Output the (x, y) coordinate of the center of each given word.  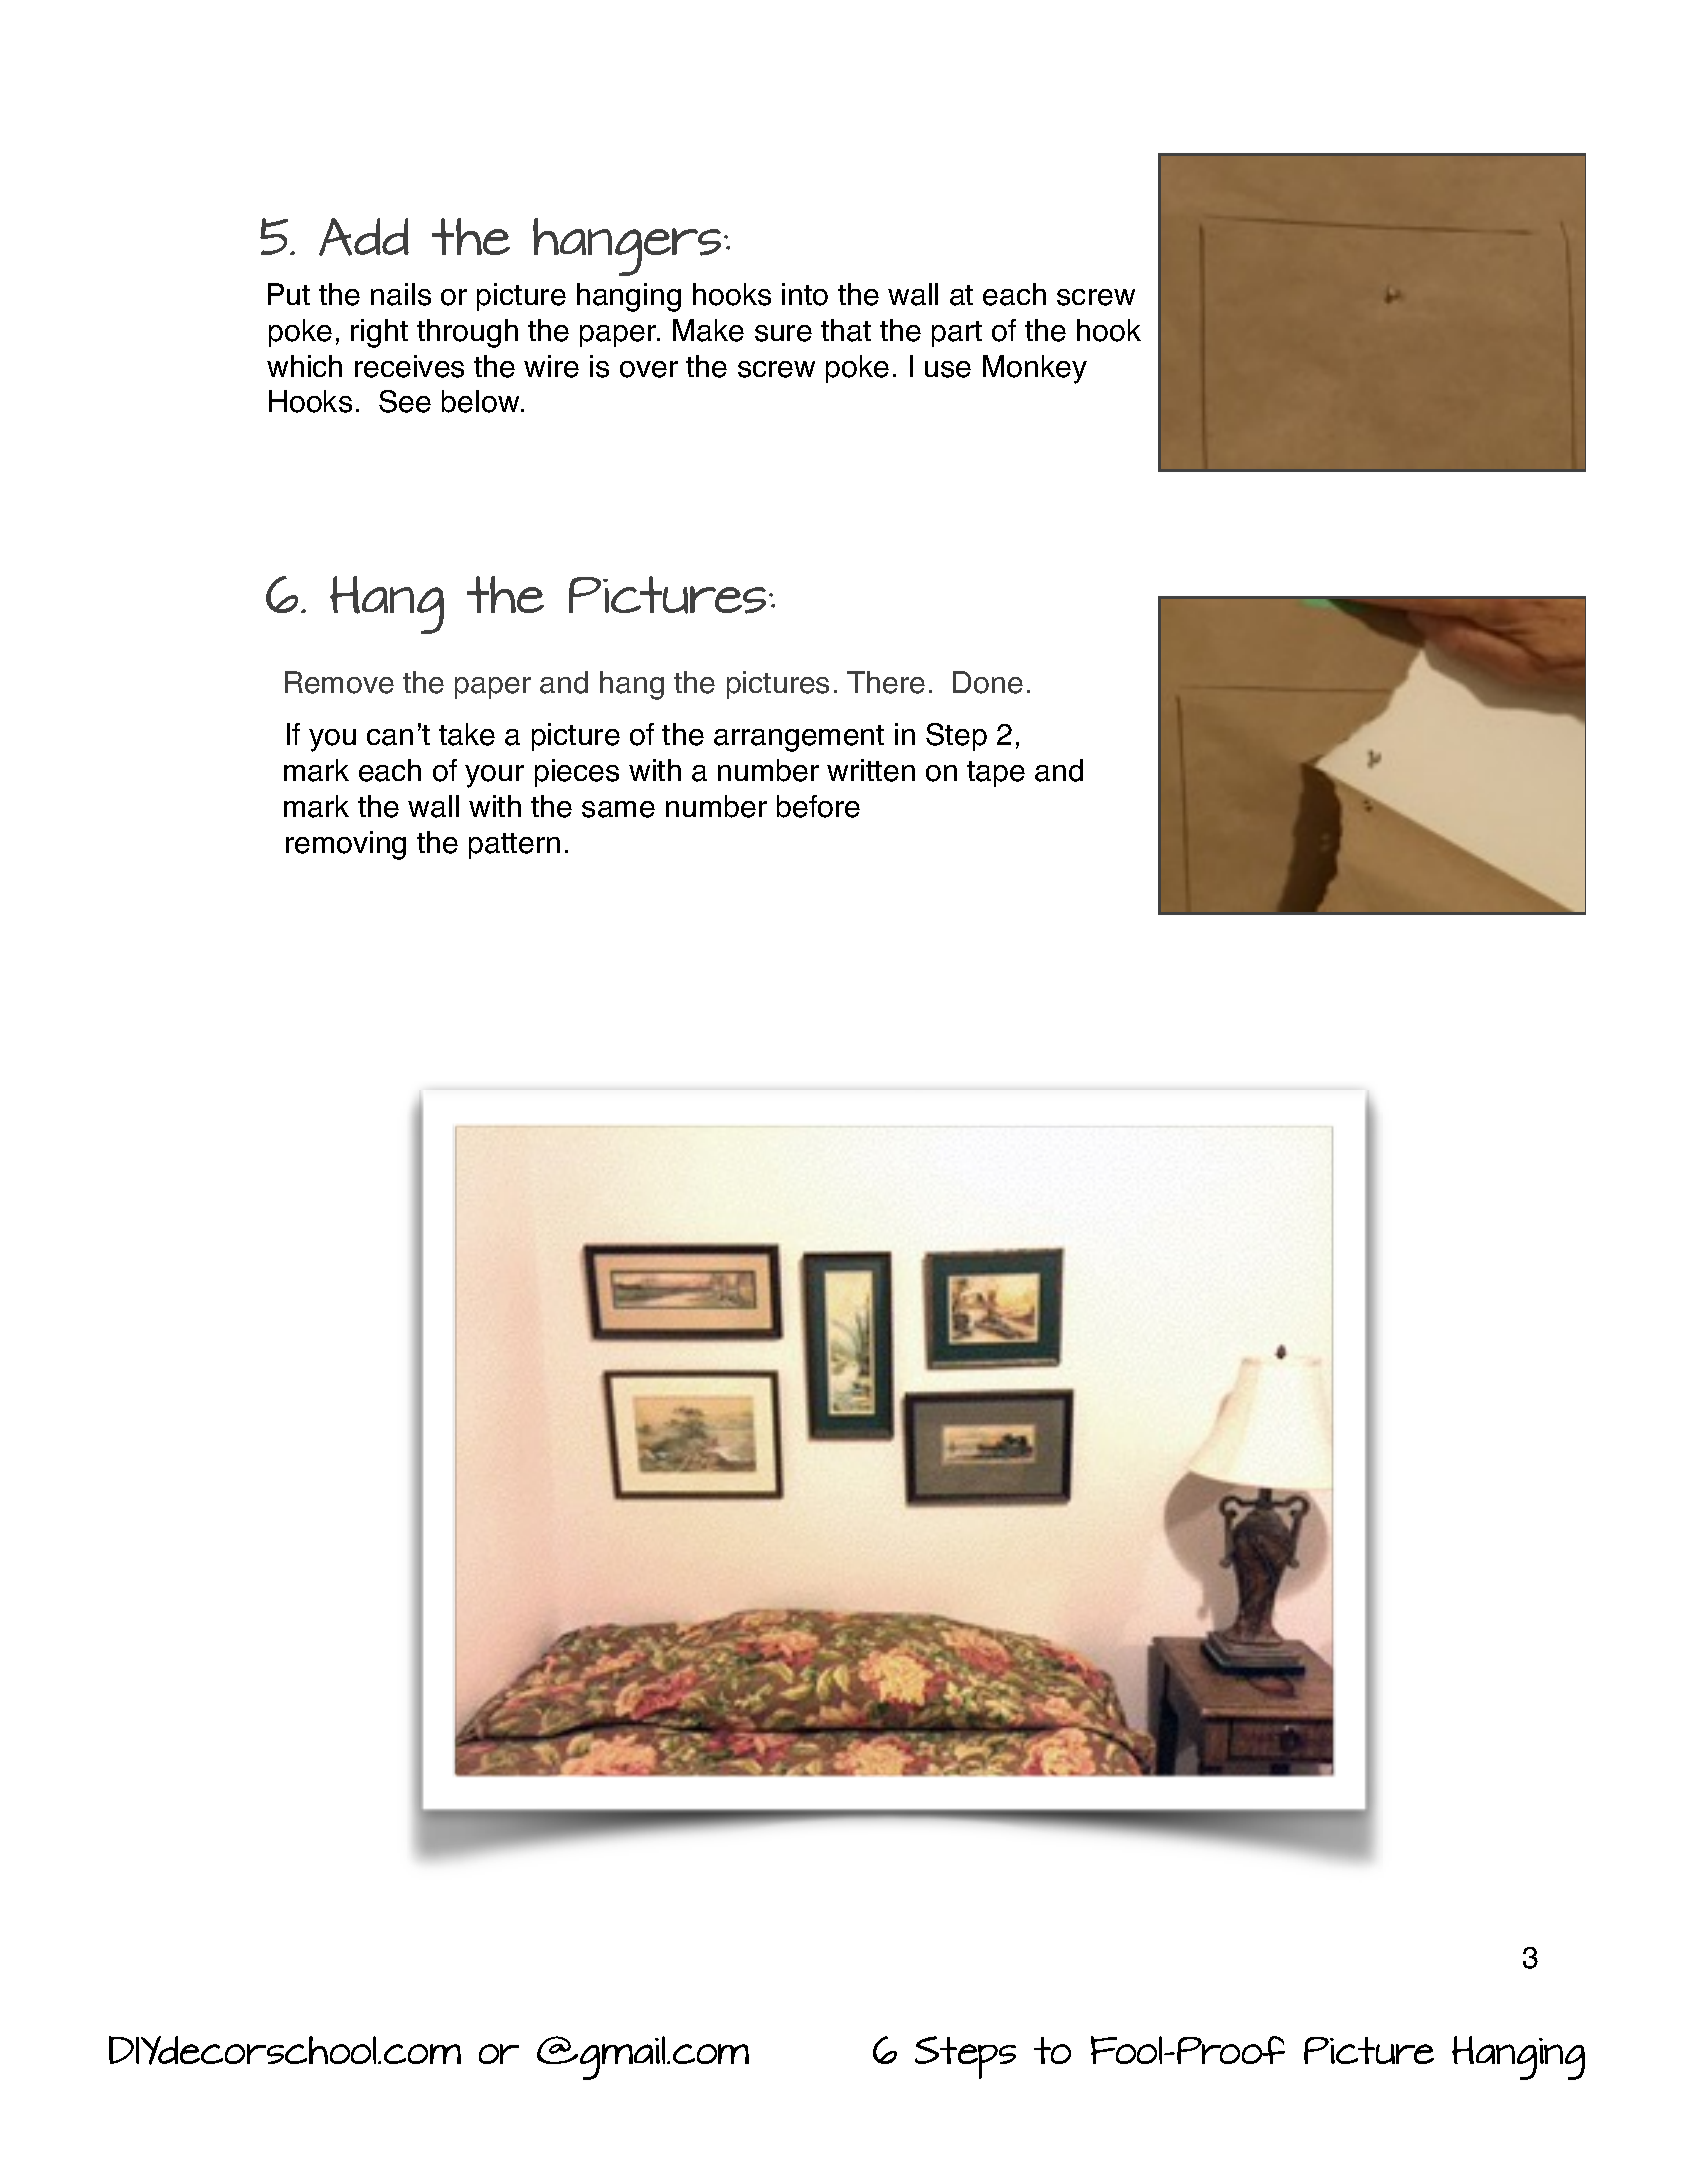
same (618, 809)
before (818, 806)
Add (364, 237)
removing (346, 845)
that (846, 330)
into (805, 294)
